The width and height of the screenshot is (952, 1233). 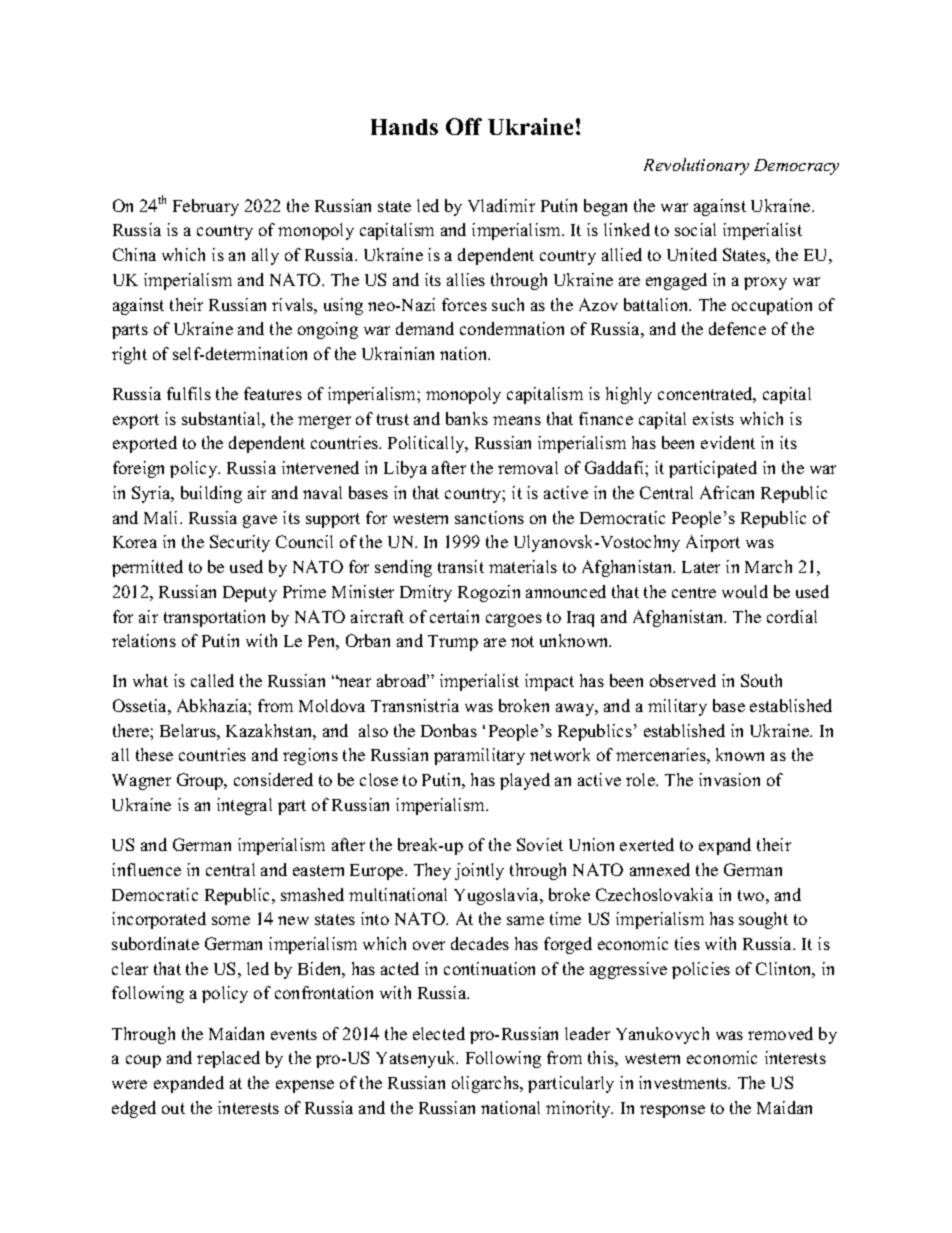 What do you see at coordinates (228, 1059) in the screenshot?
I see `replaced` at bounding box center [228, 1059].
